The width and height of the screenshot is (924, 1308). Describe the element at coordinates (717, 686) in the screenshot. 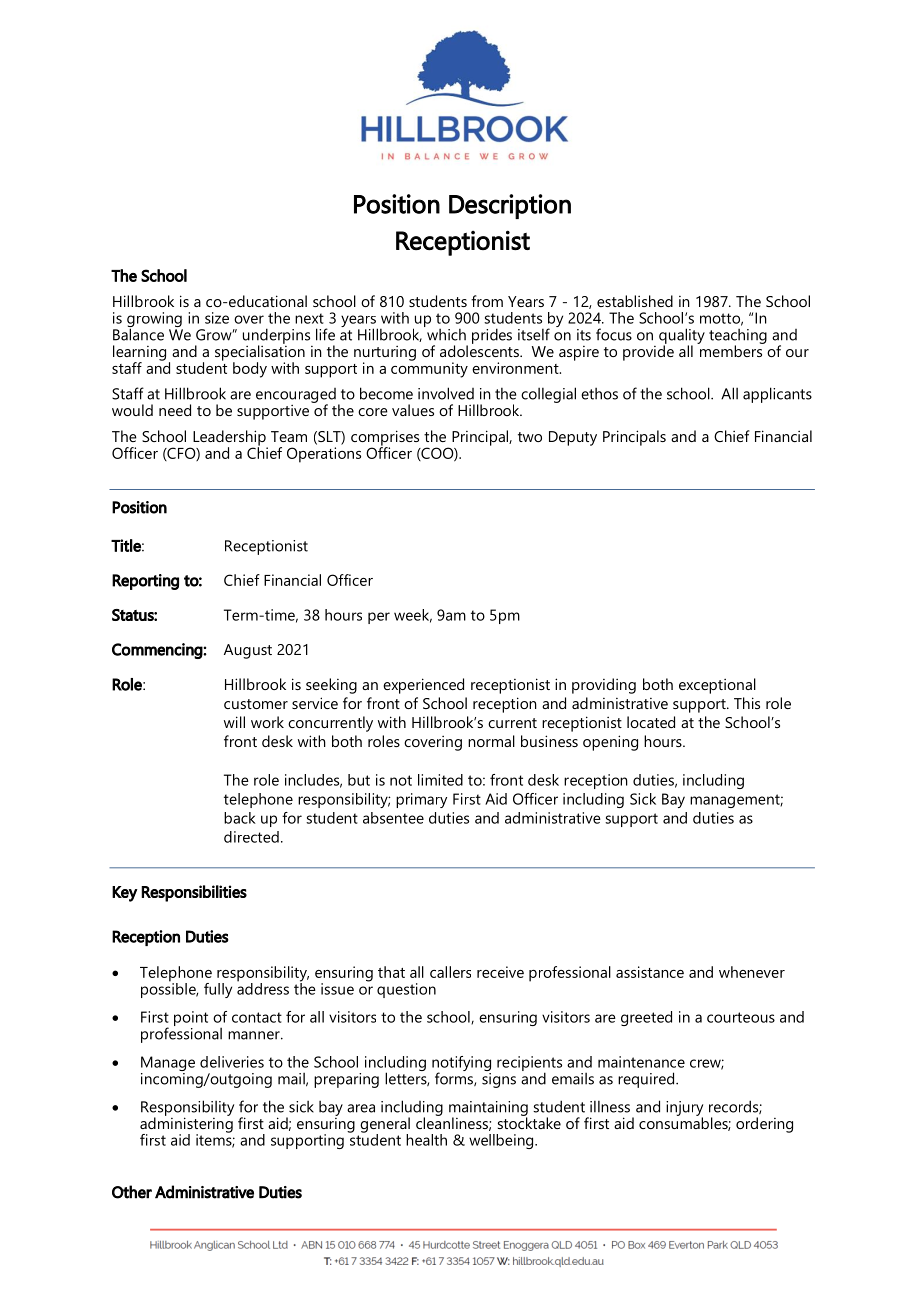

I see `exceptional` at that location.
